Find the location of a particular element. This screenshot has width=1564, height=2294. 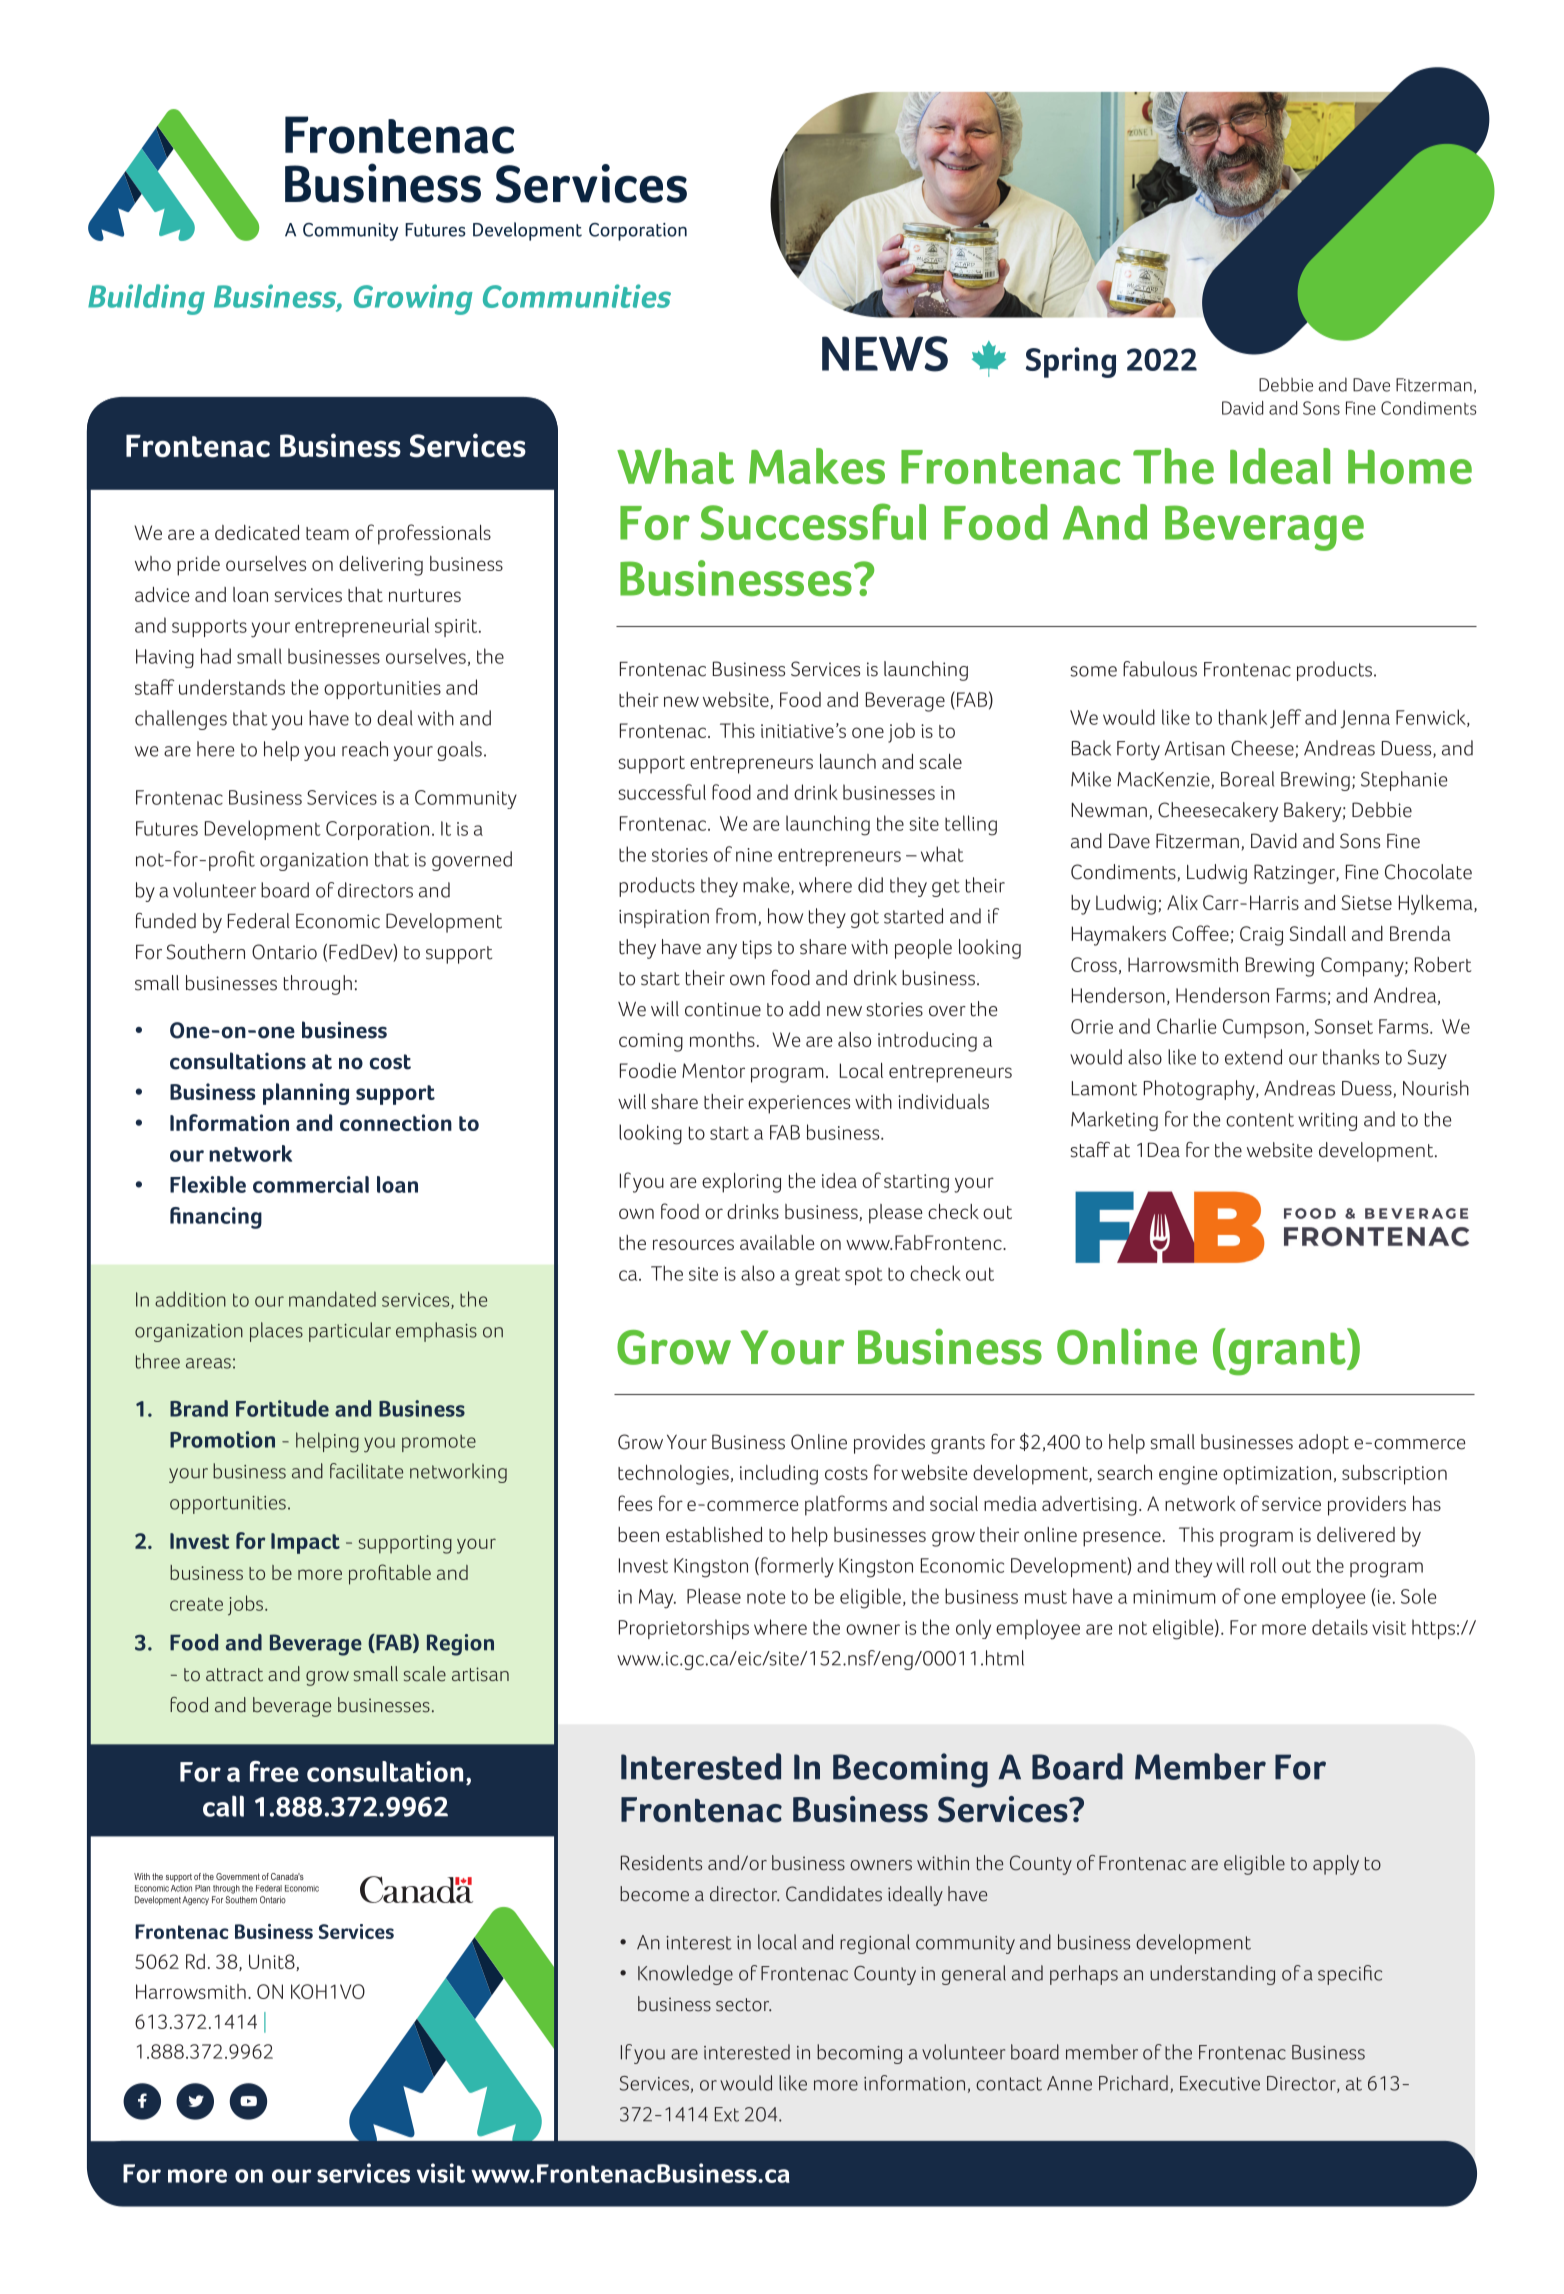

available is located at coordinates (777, 1242).
